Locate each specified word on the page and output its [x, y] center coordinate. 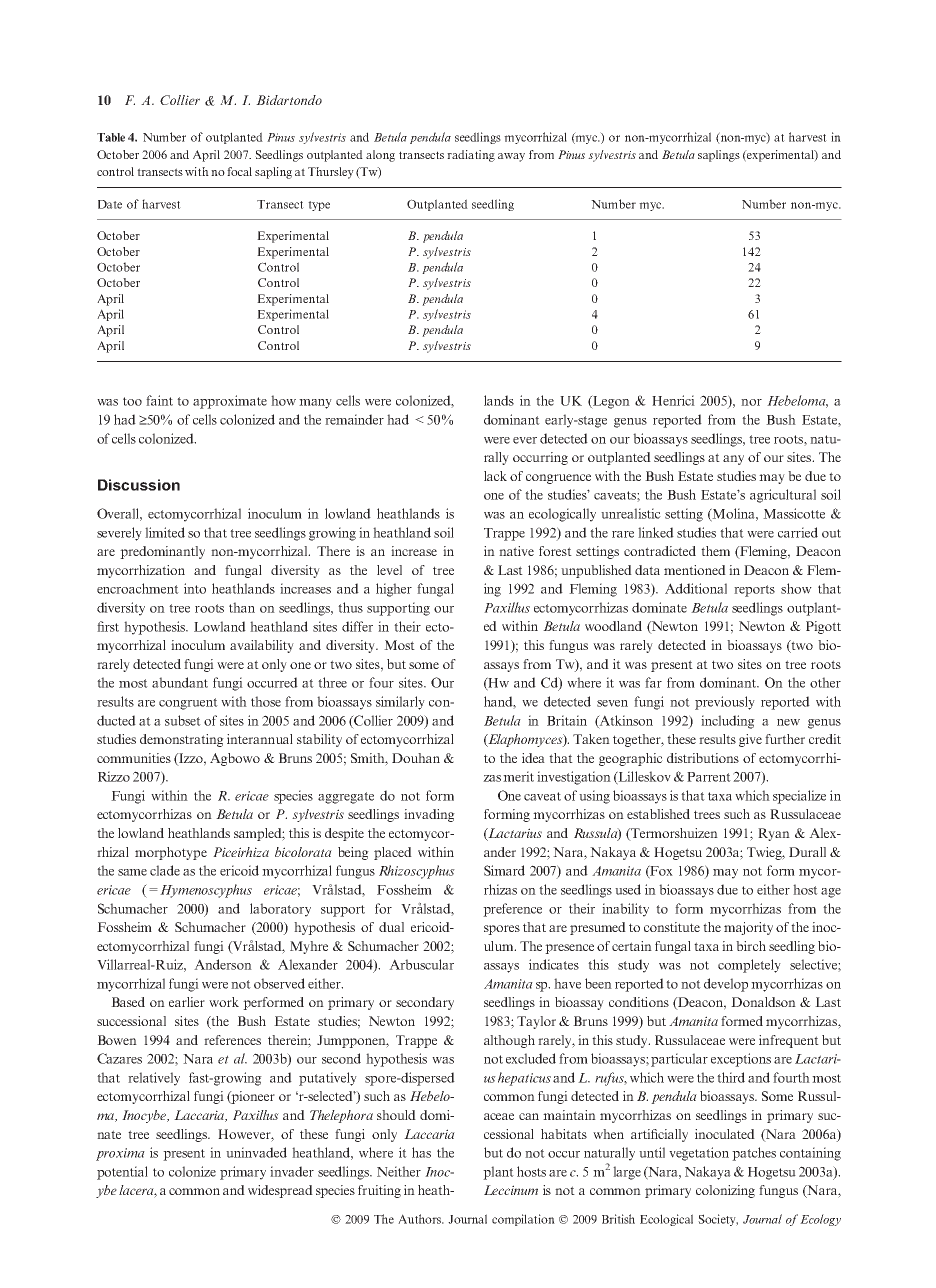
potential [122, 1173]
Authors [420, 1219]
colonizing [725, 1191]
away [511, 157]
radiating [471, 156]
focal [239, 171]
